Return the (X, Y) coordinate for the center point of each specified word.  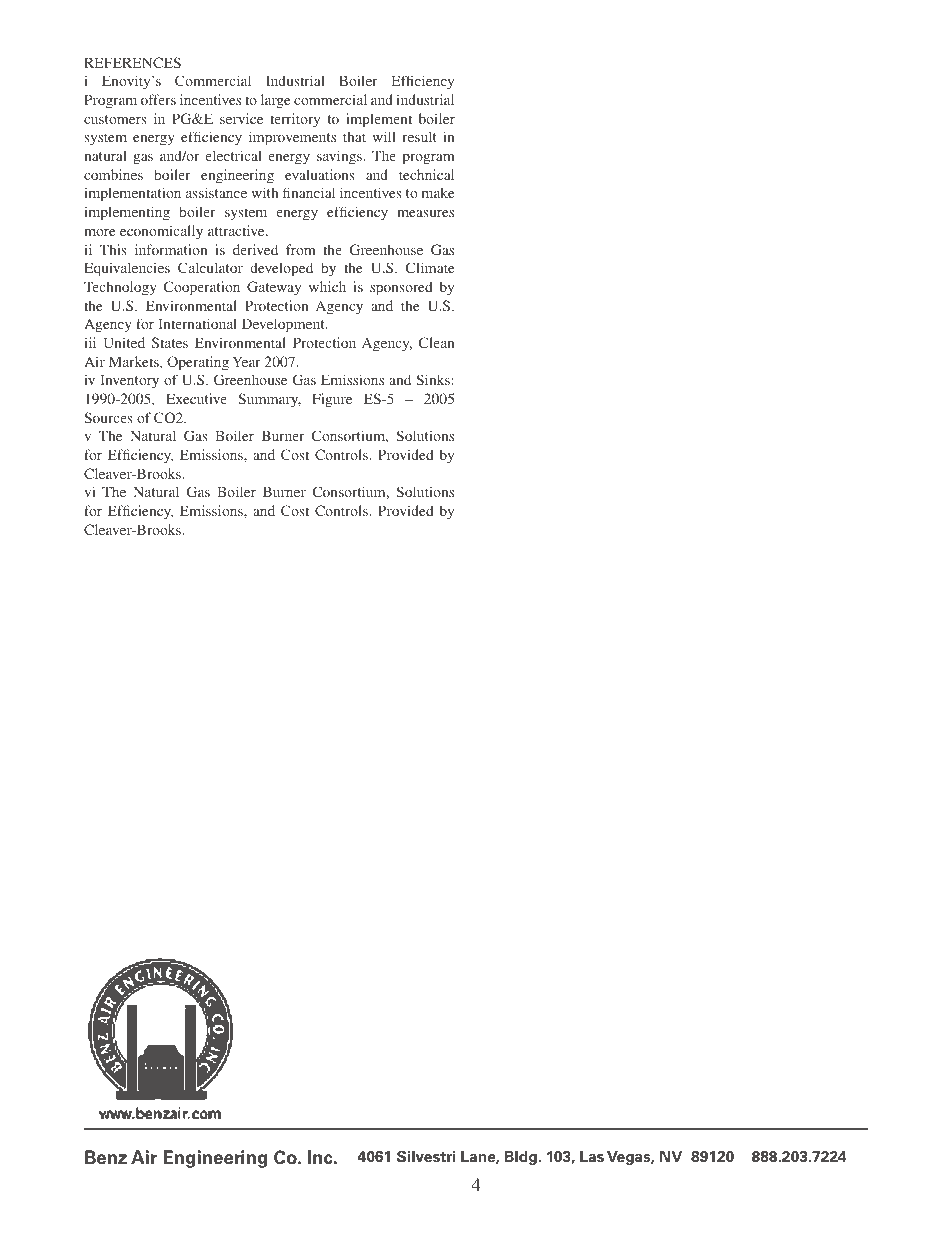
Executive (196, 398)
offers (158, 99)
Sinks (433, 380)
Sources (108, 417)
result (419, 137)
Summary (269, 400)
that (354, 137)
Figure (332, 400)
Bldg (521, 1158)
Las (592, 1156)
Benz (106, 1157)
